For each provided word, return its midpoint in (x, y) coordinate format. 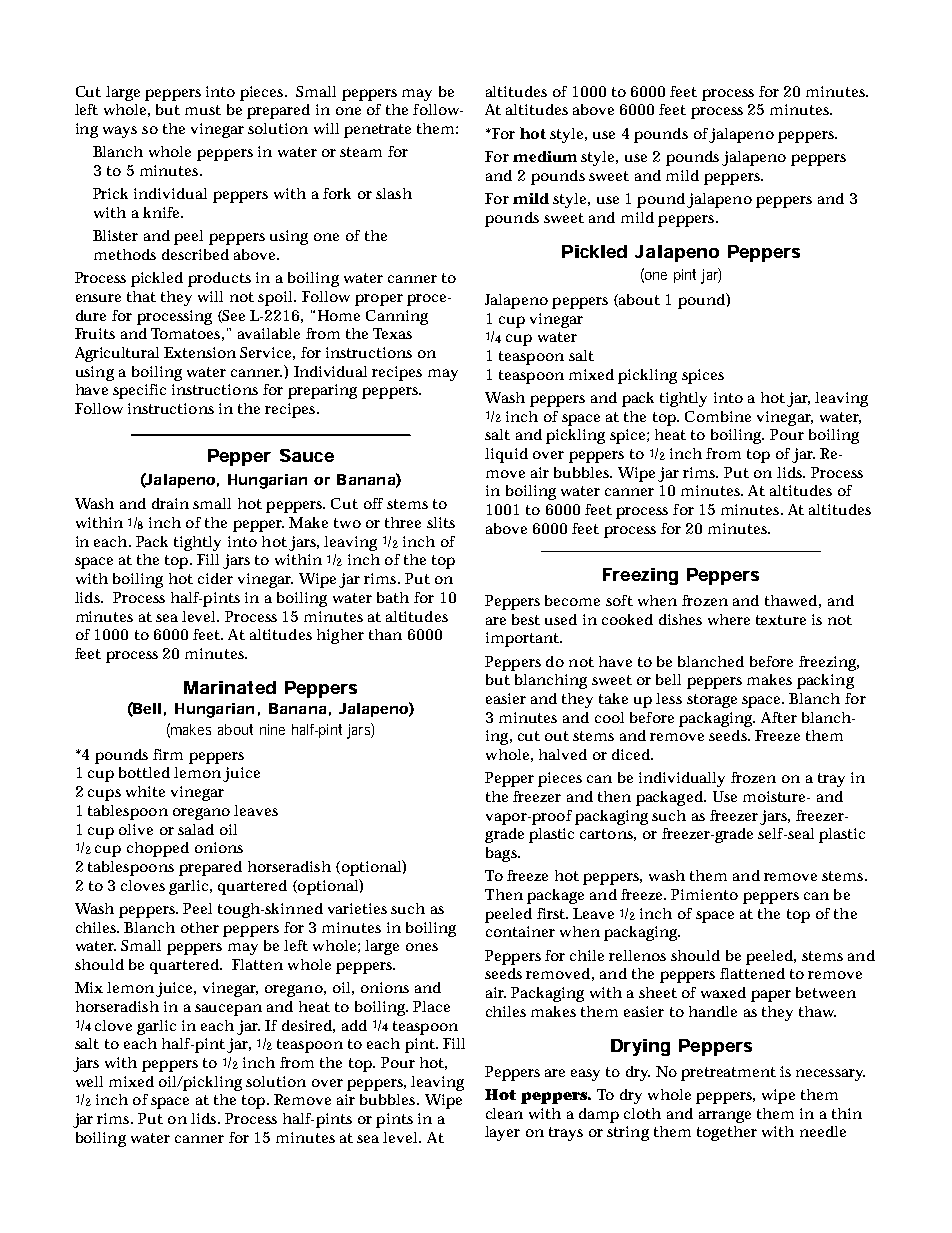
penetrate (377, 131)
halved (563, 754)
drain (170, 503)
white (145, 791)
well (89, 1081)
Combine (718, 416)
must (203, 110)
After (779, 717)
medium (545, 156)
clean (504, 1113)
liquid (506, 455)
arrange (725, 1117)
